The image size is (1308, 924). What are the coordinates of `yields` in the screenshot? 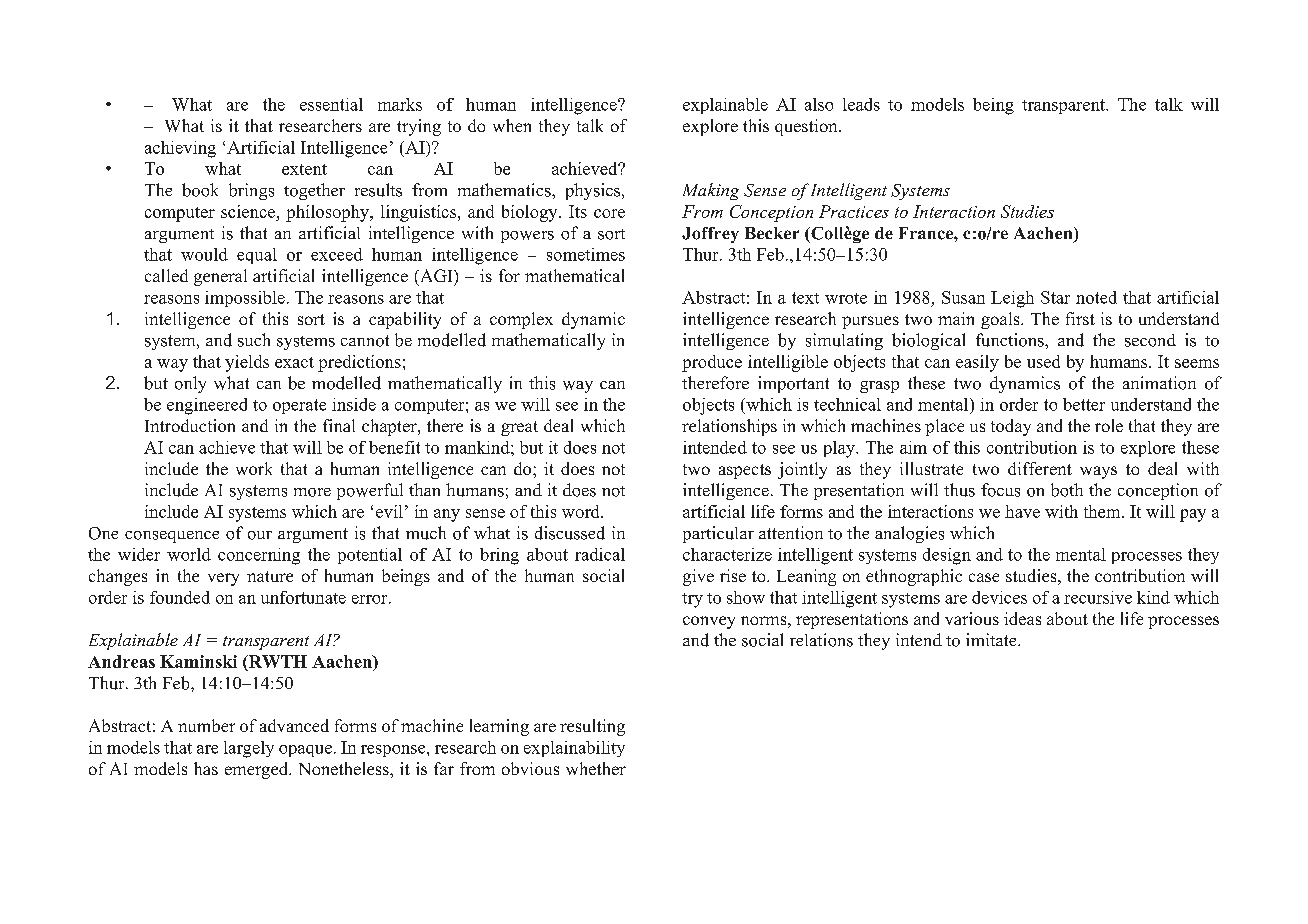 It's located at (247, 363).
